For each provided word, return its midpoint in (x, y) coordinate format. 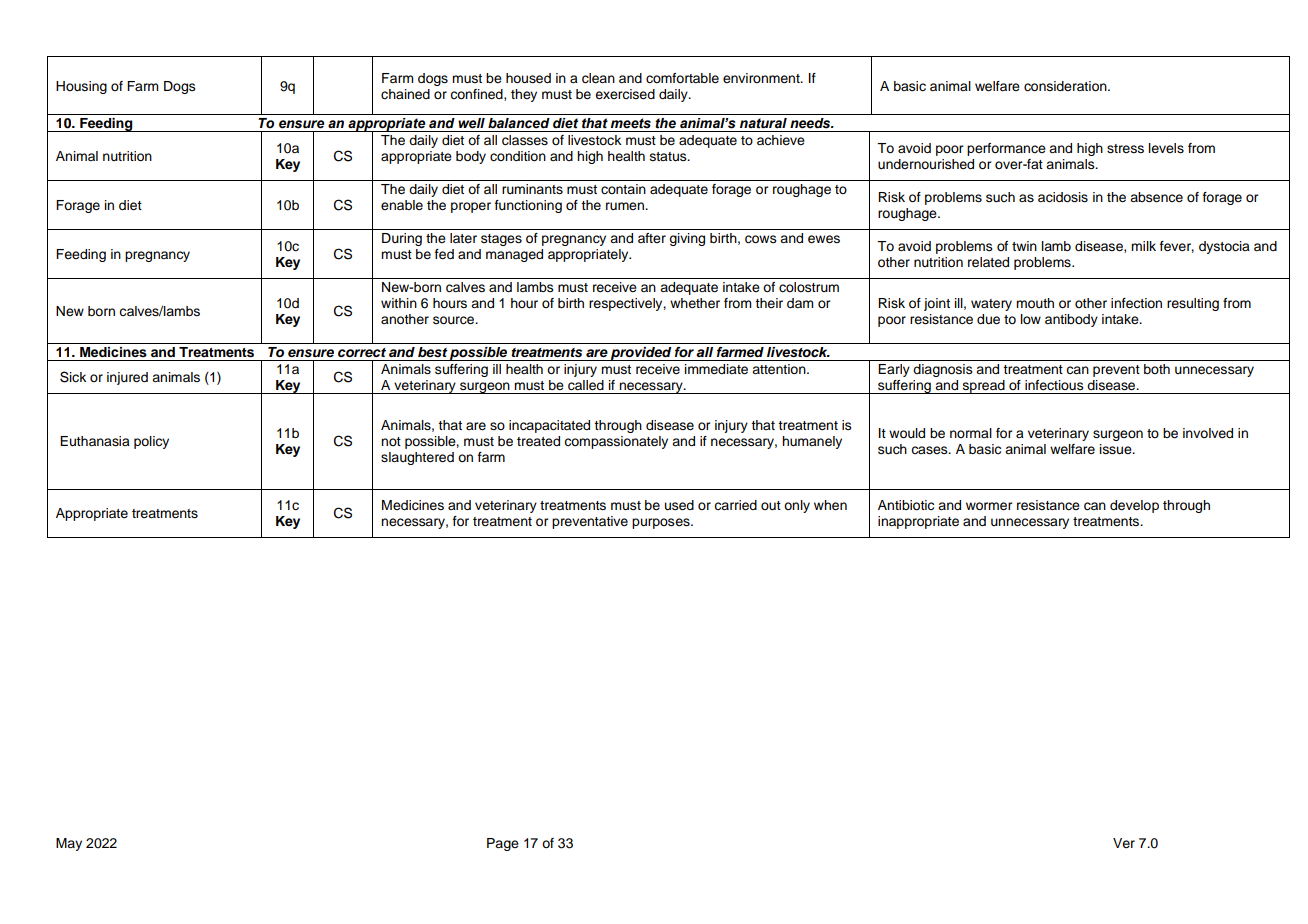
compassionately (616, 442)
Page (503, 844)
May (69, 844)
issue (1117, 449)
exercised (625, 94)
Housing (81, 87)
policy (151, 442)
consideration (1066, 86)
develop (1134, 506)
